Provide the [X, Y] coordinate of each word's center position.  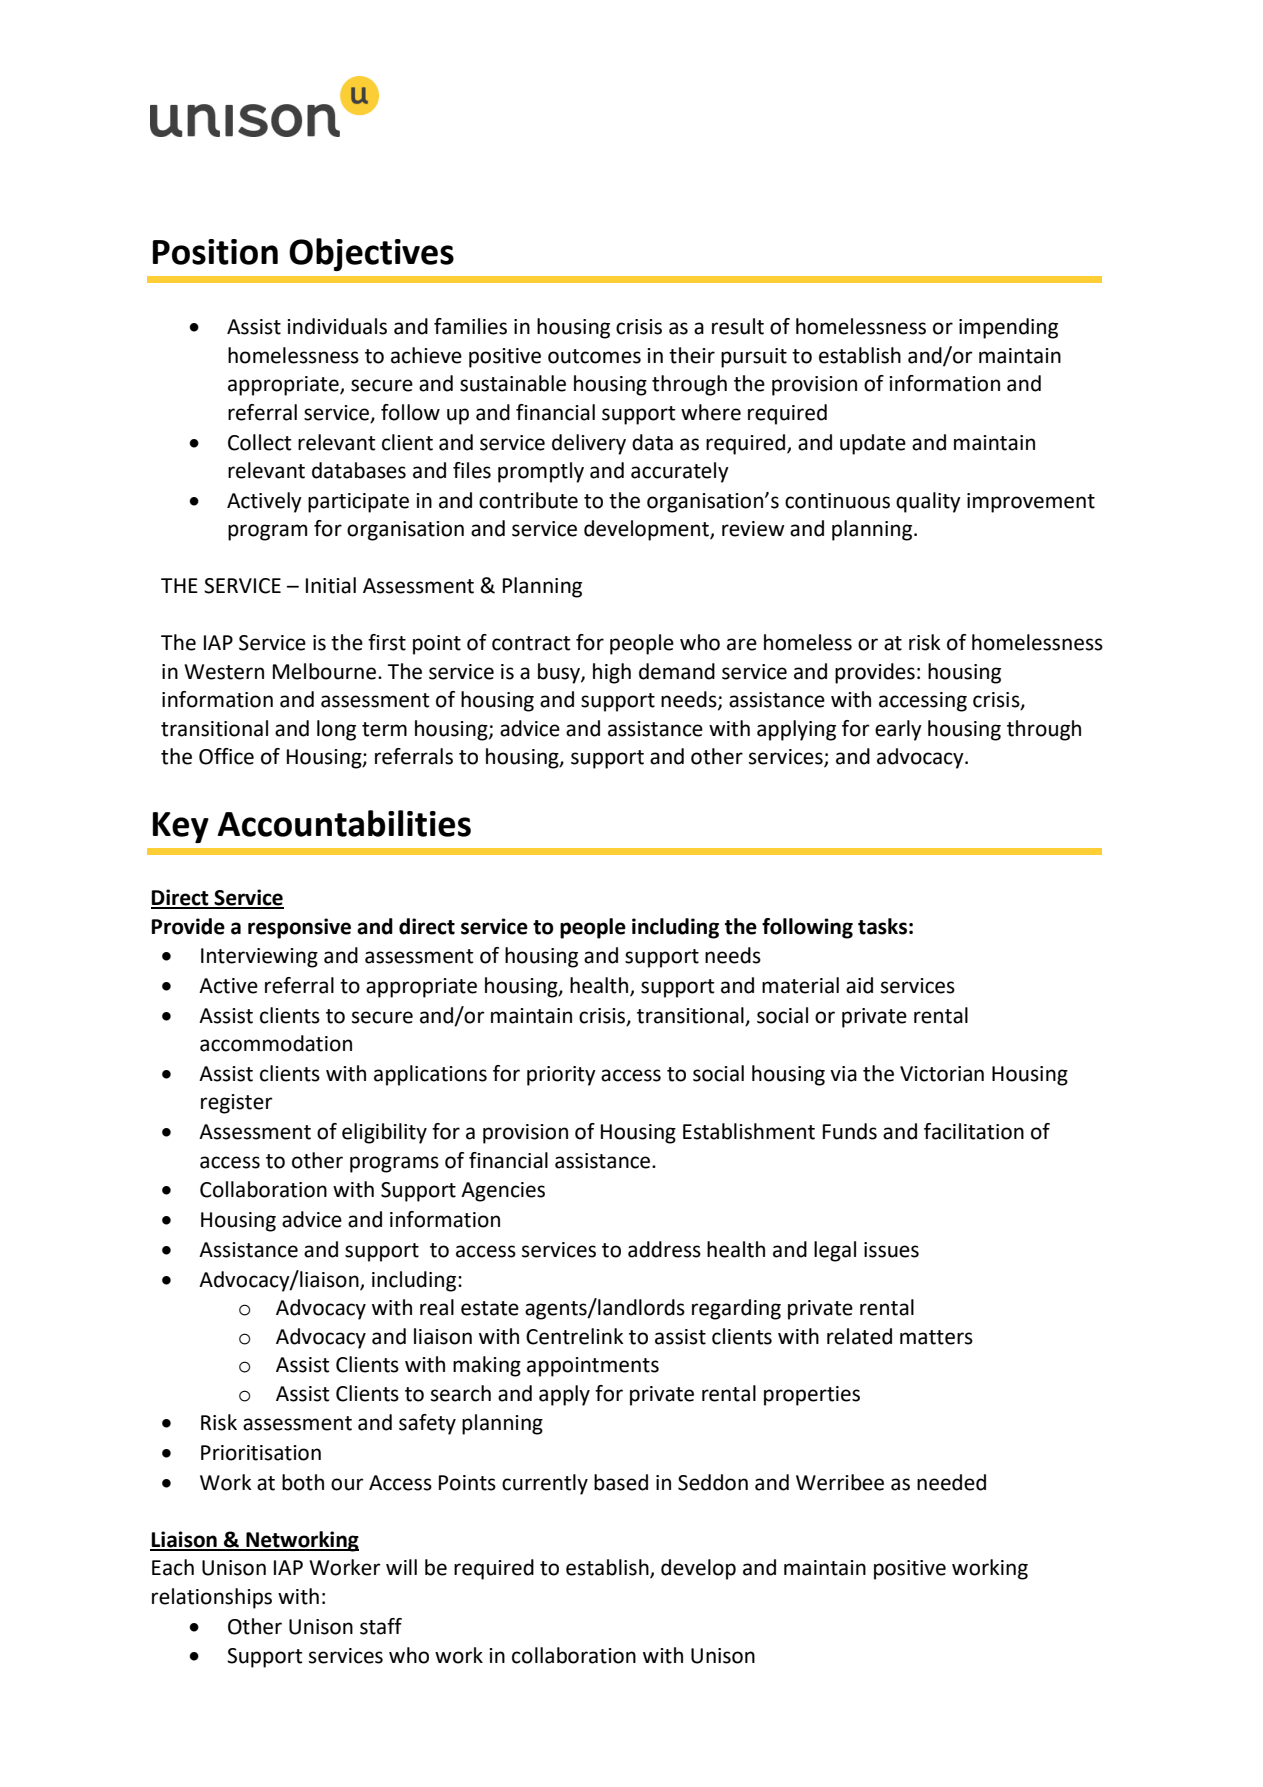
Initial [331, 585]
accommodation [276, 1043]
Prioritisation [261, 1453]
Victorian [942, 1074]
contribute [528, 500]
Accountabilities [344, 823]
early [898, 730]
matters [936, 1337]
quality [928, 502]
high [612, 673]
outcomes [594, 356]
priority [561, 1076]
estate [490, 1308]
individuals [337, 326]
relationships [212, 1598]
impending [1008, 328]
